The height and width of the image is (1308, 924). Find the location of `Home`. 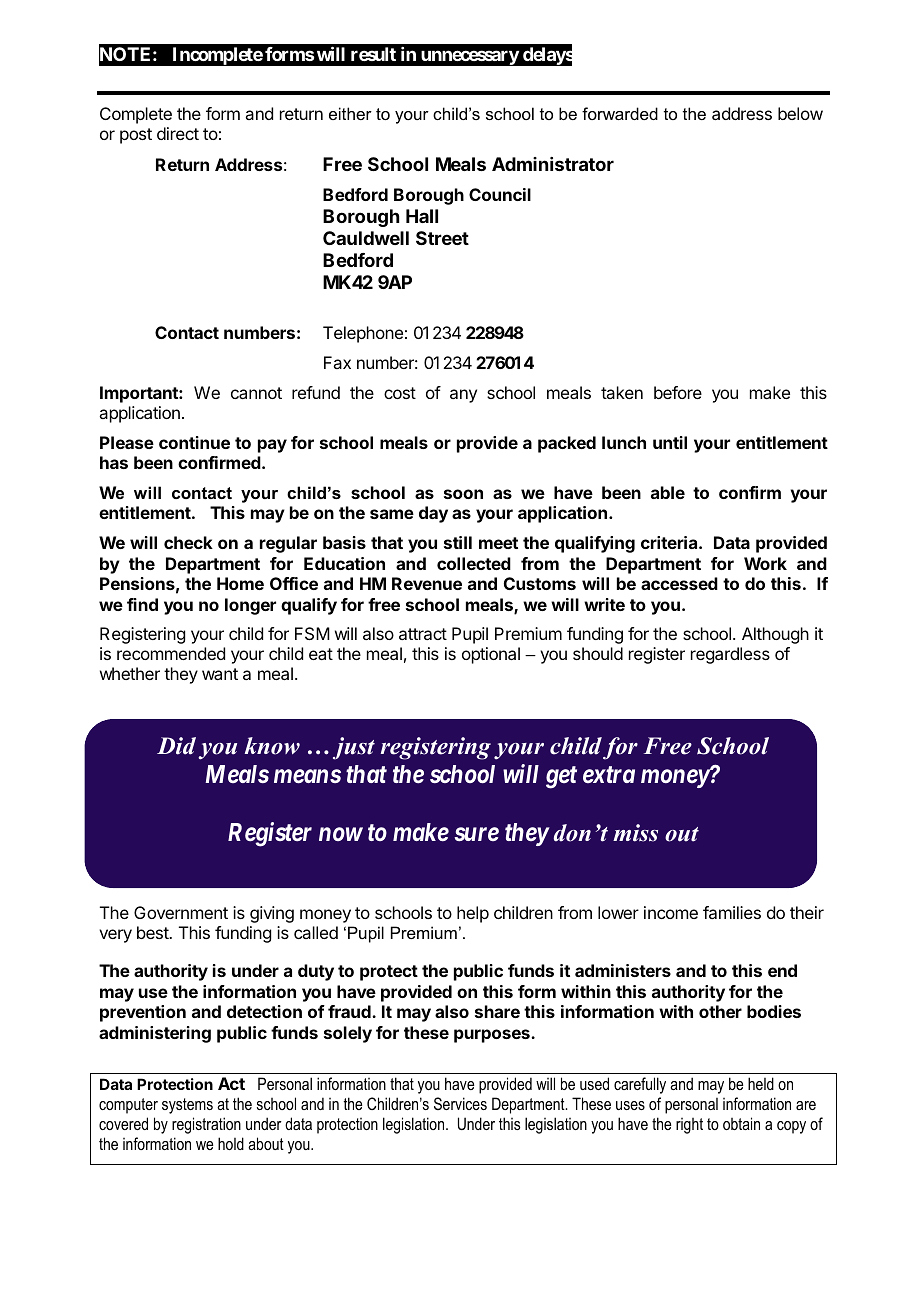

Home is located at coordinates (240, 583).
